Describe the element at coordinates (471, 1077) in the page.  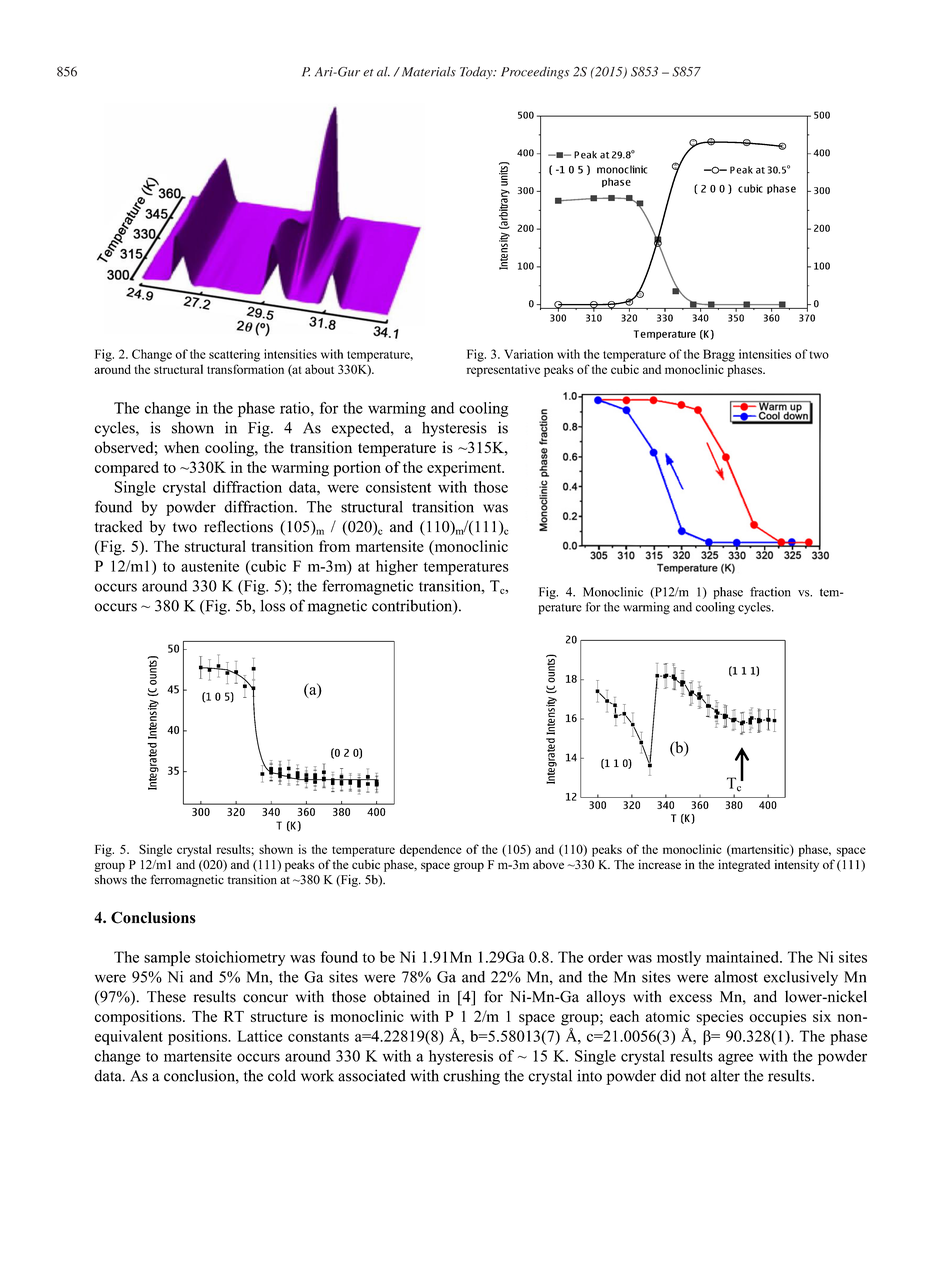
I see `crushing` at that location.
